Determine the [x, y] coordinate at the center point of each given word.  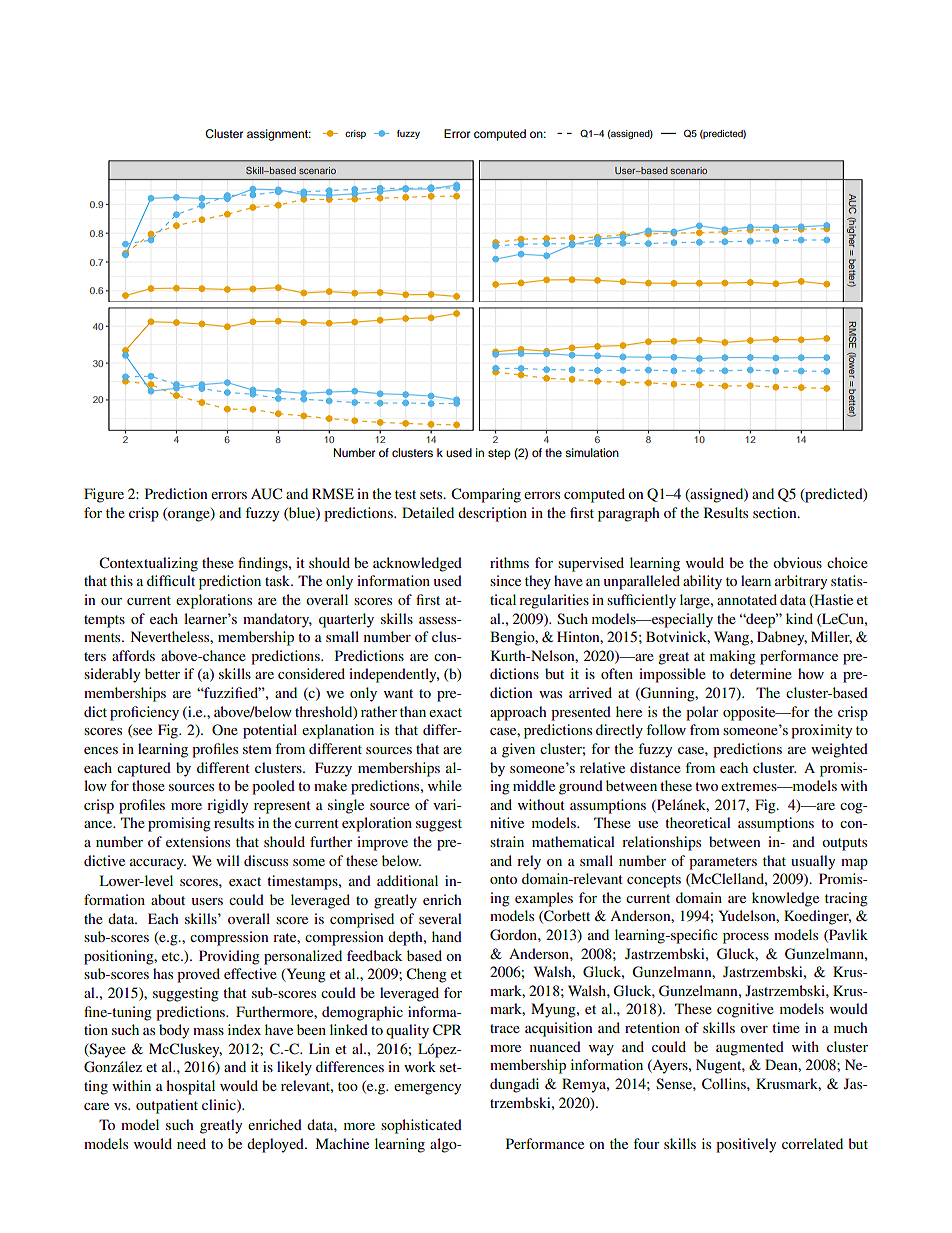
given [518, 750]
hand [447, 936]
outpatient [167, 1106]
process [746, 938]
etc [172, 956]
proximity [821, 731]
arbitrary [801, 582]
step [499, 454]
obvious [797, 562]
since [505, 580]
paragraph [629, 514]
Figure [104, 495]
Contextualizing [148, 564]
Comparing [486, 495]
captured [144, 769]
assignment [278, 135]
